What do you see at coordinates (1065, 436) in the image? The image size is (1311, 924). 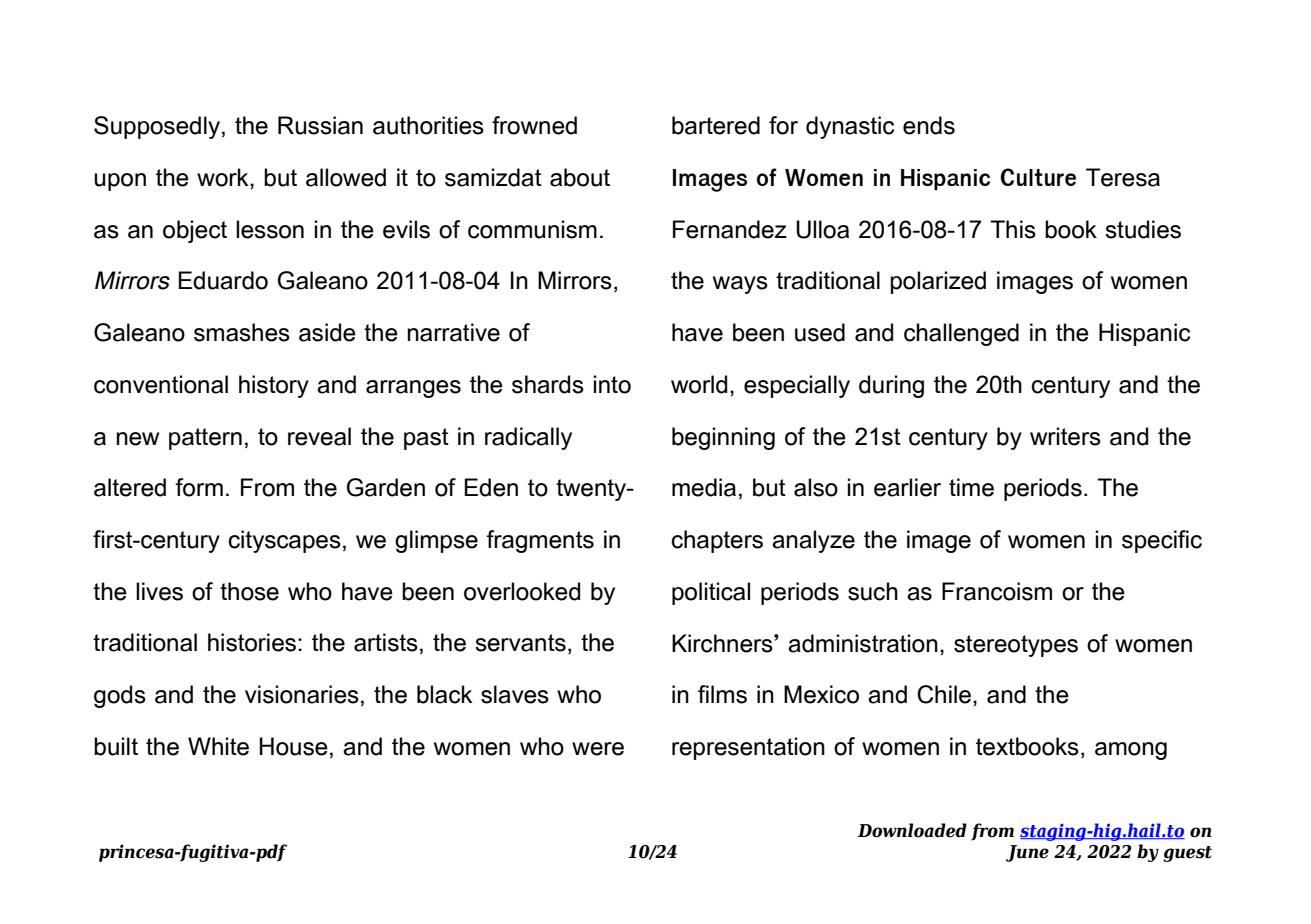 I see `writers` at bounding box center [1065, 436].
